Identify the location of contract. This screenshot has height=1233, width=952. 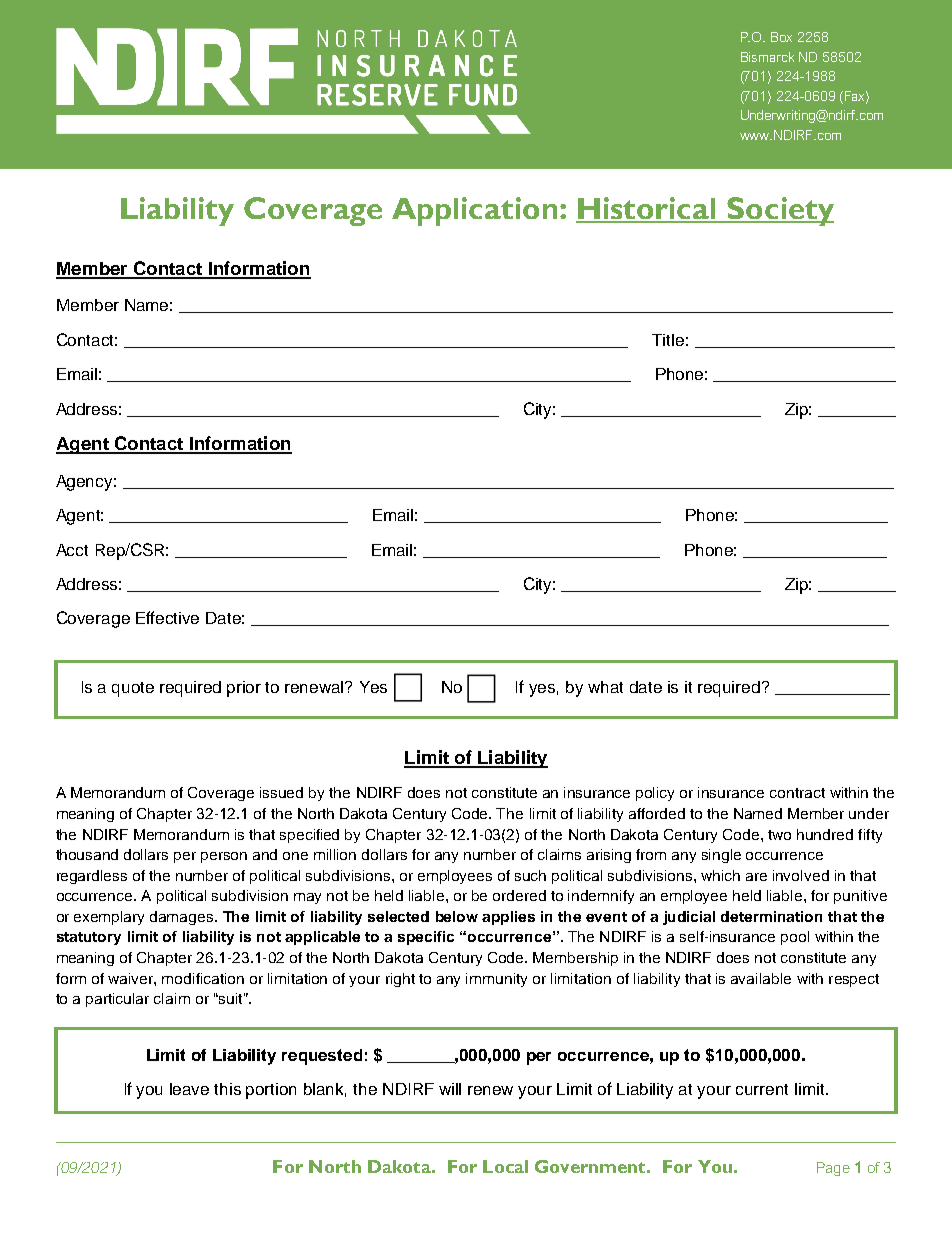
(797, 793).
